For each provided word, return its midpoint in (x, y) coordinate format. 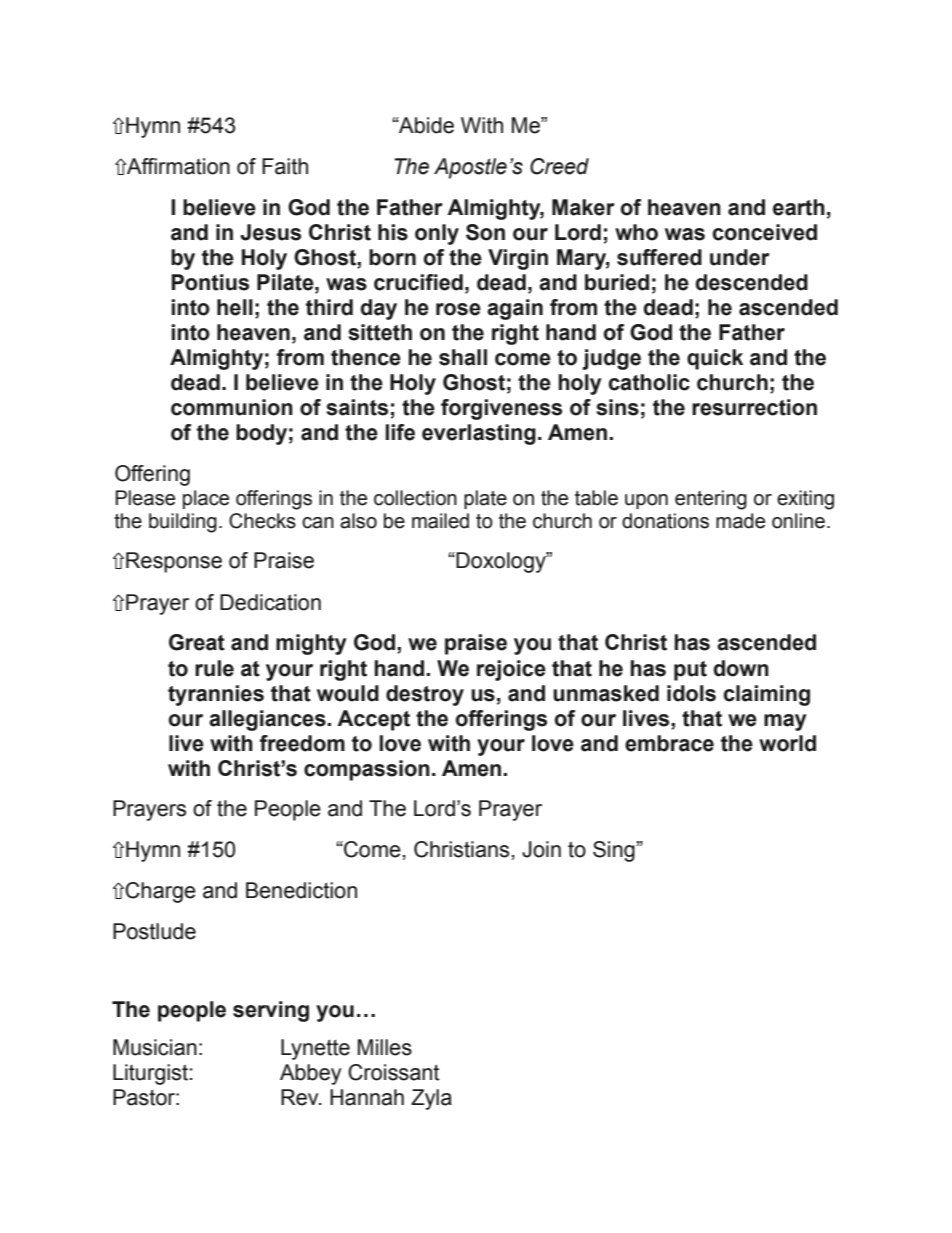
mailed (440, 521)
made (740, 521)
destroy (425, 695)
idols (691, 693)
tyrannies (216, 695)
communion (232, 407)
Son (485, 232)
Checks (262, 521)
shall (463, 357)
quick (715, 359)
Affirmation (177, 166)
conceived (765, 232)
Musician (155, 1047)
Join (541, 849)
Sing (614, 851)
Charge (160, 892)
